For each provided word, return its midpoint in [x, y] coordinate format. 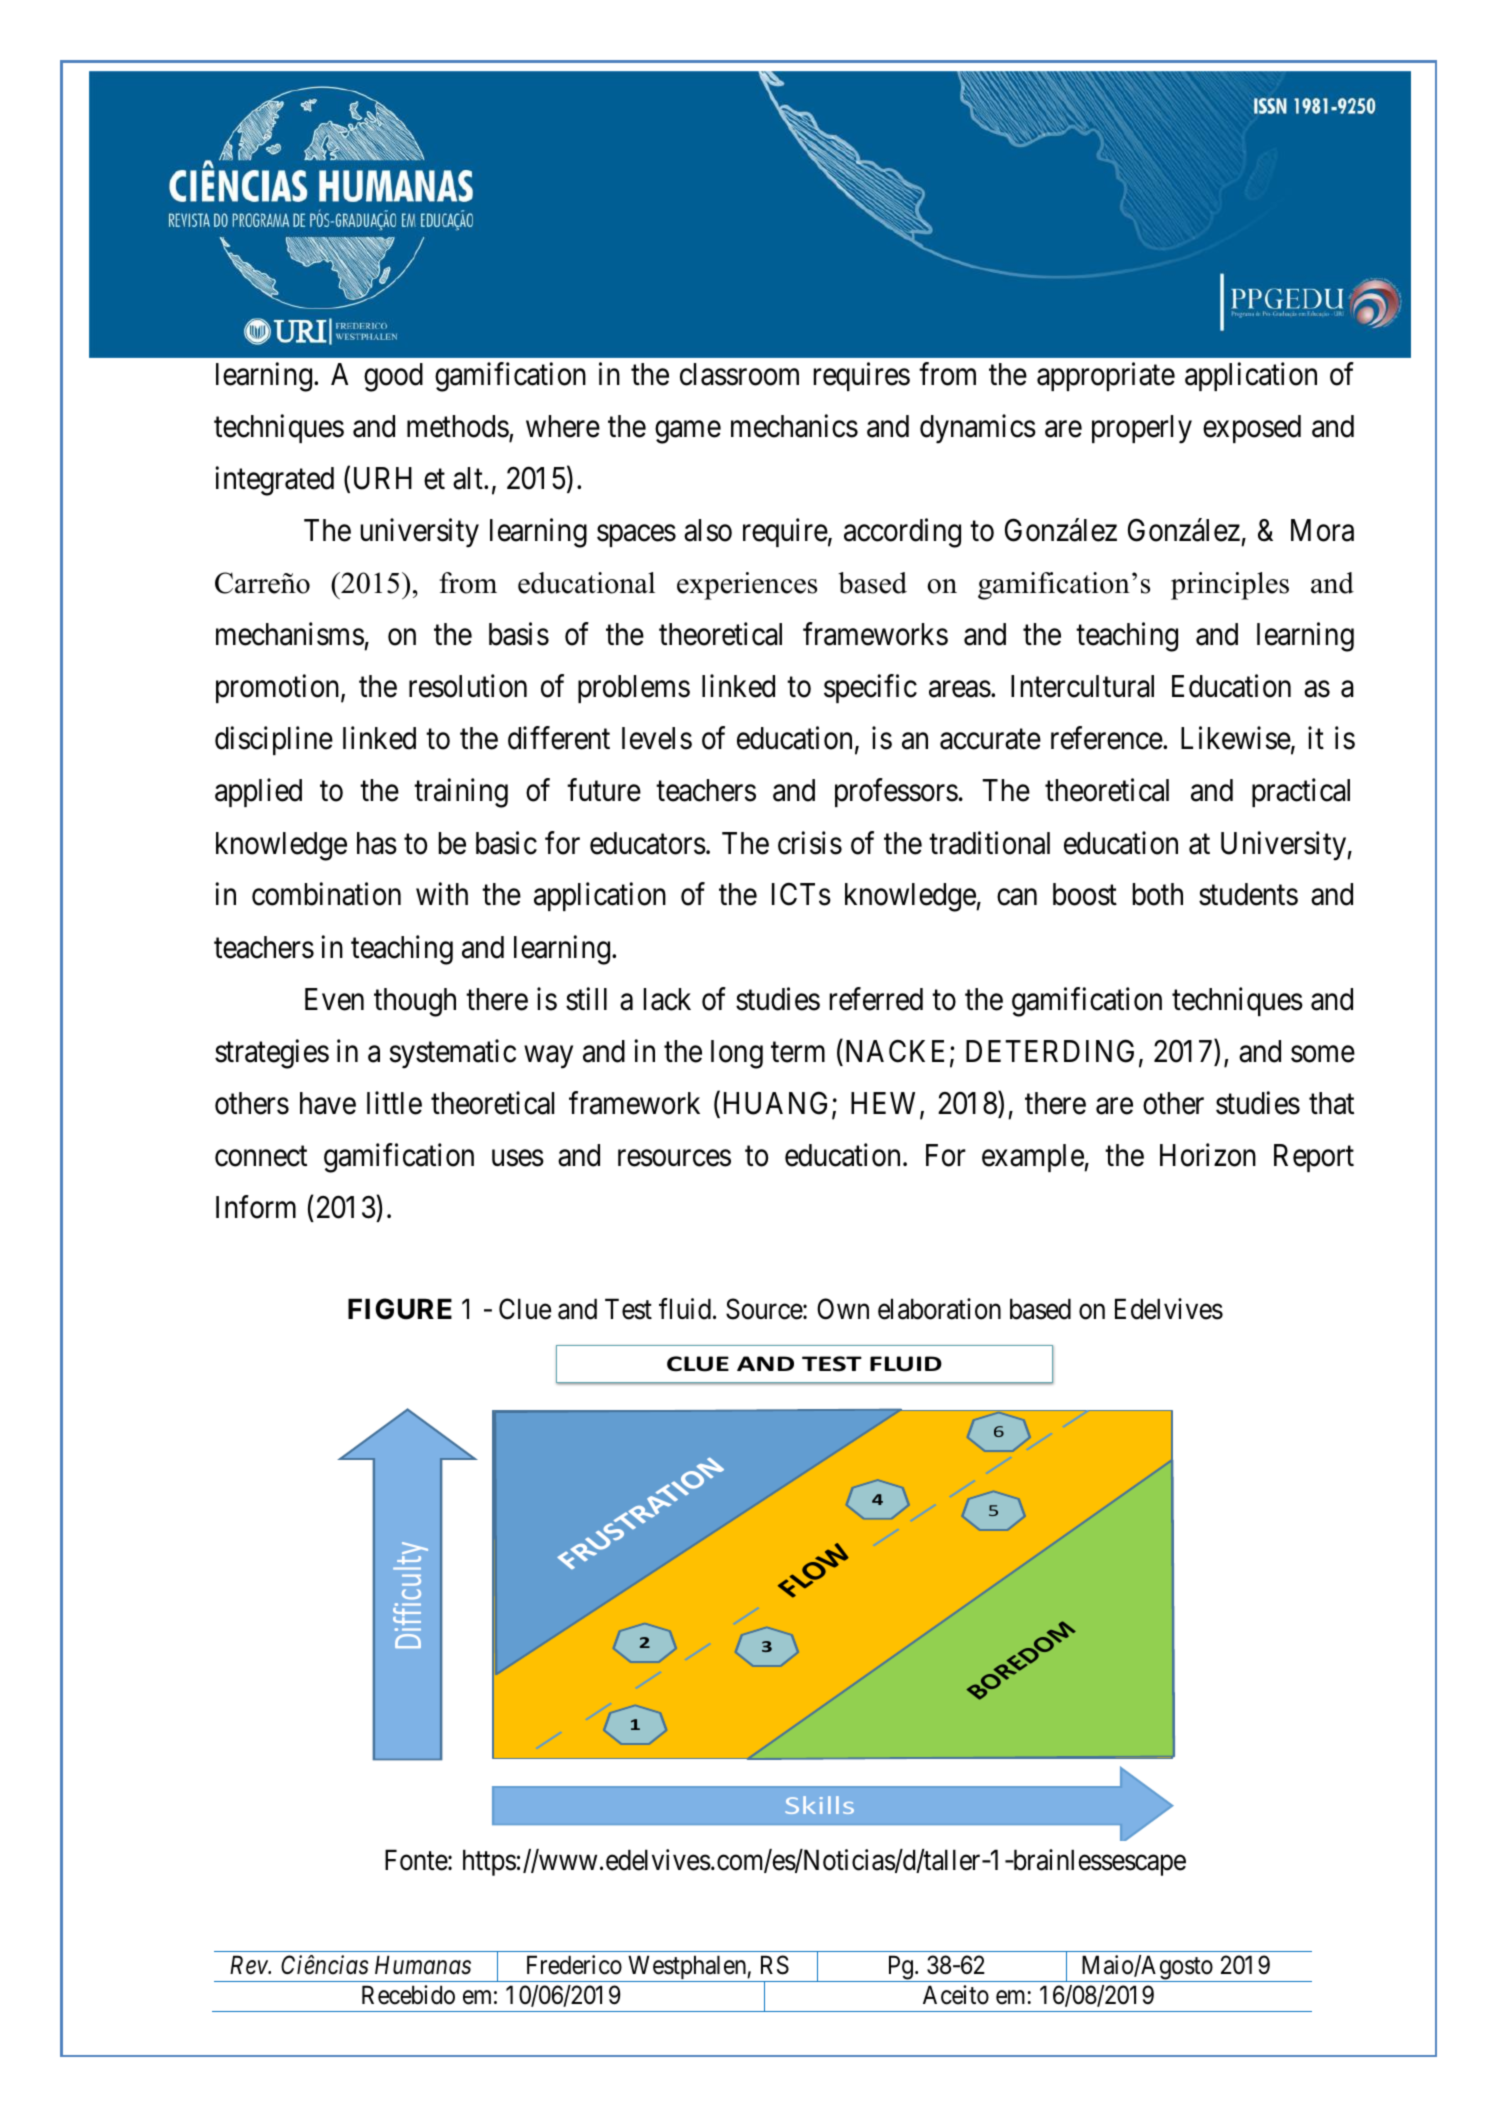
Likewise [1236, 738]
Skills [819, 1805]
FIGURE [400, 1309]
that [1331, 1103]
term [798, 1052]
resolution [468, 686]
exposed [1252, 429]
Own [843, 1309]
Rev [250, 1965]
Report [1314, 1158]
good [393, 377]
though [415, 1002]
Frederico [574, 1965]
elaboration [939, 1309]
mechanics [794, 426]
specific [870, 689]
